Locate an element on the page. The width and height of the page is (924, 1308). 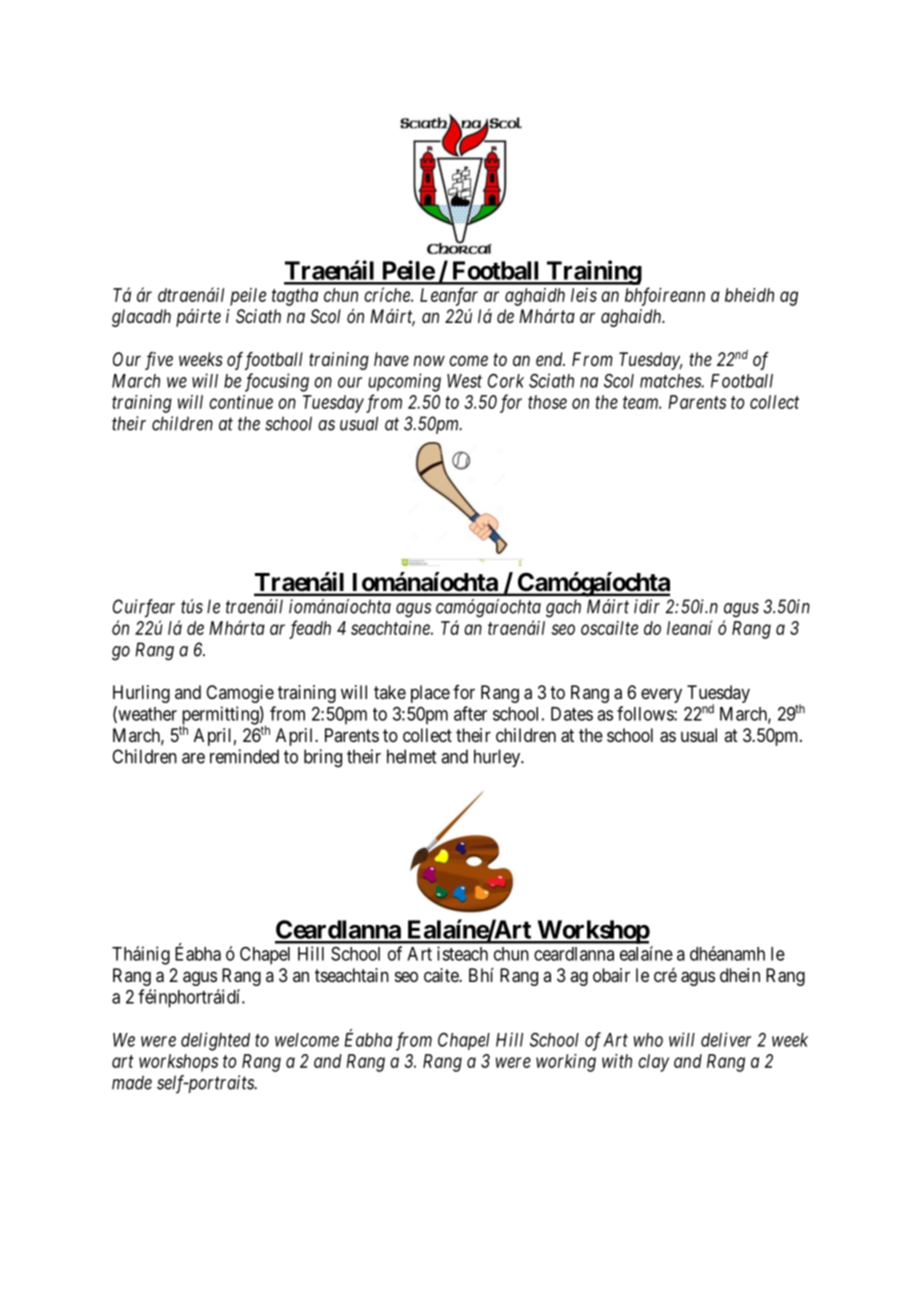
every is located at coordinates (661, 695).
